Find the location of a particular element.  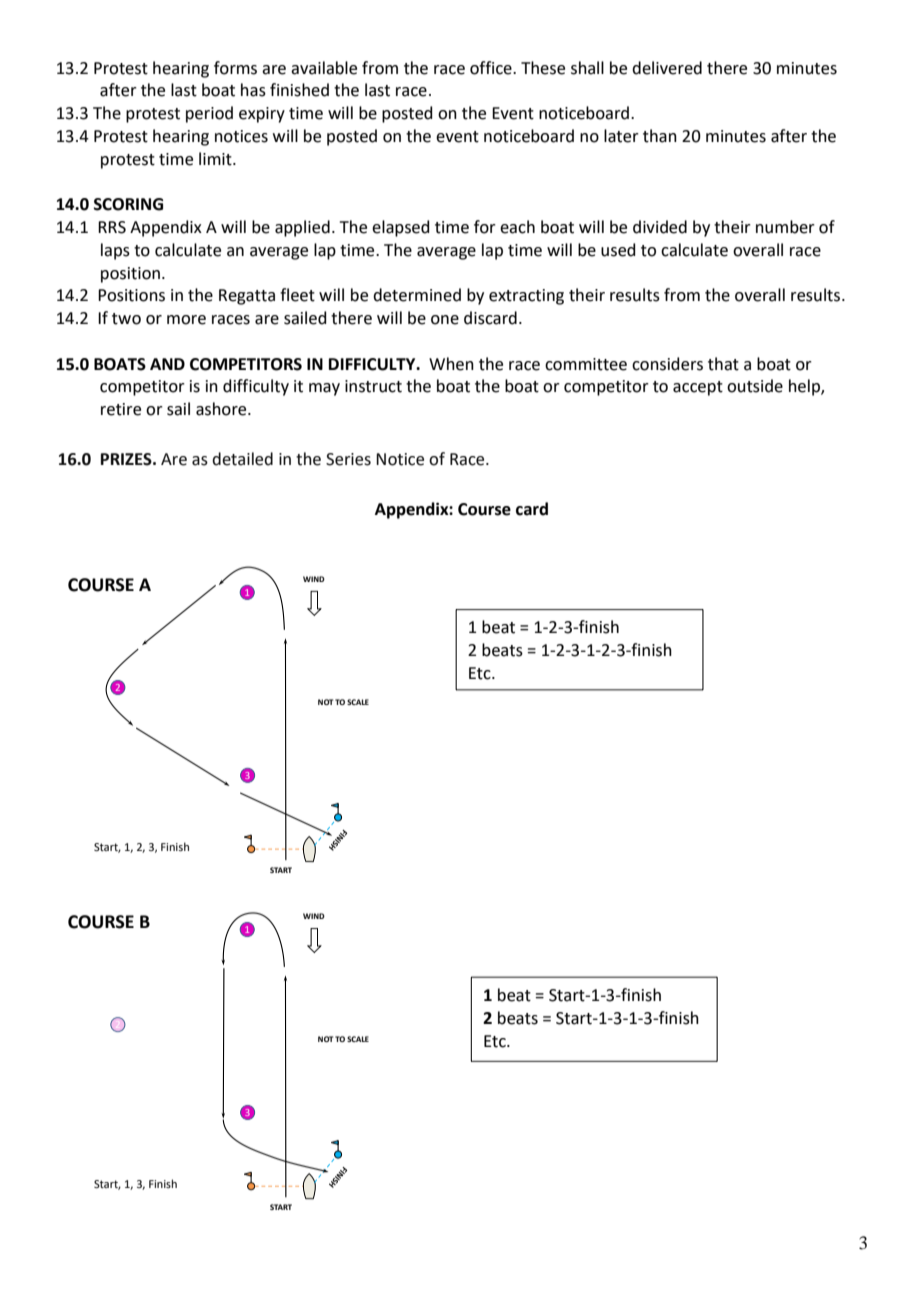

detailed is located at coordinates (242, 459).
